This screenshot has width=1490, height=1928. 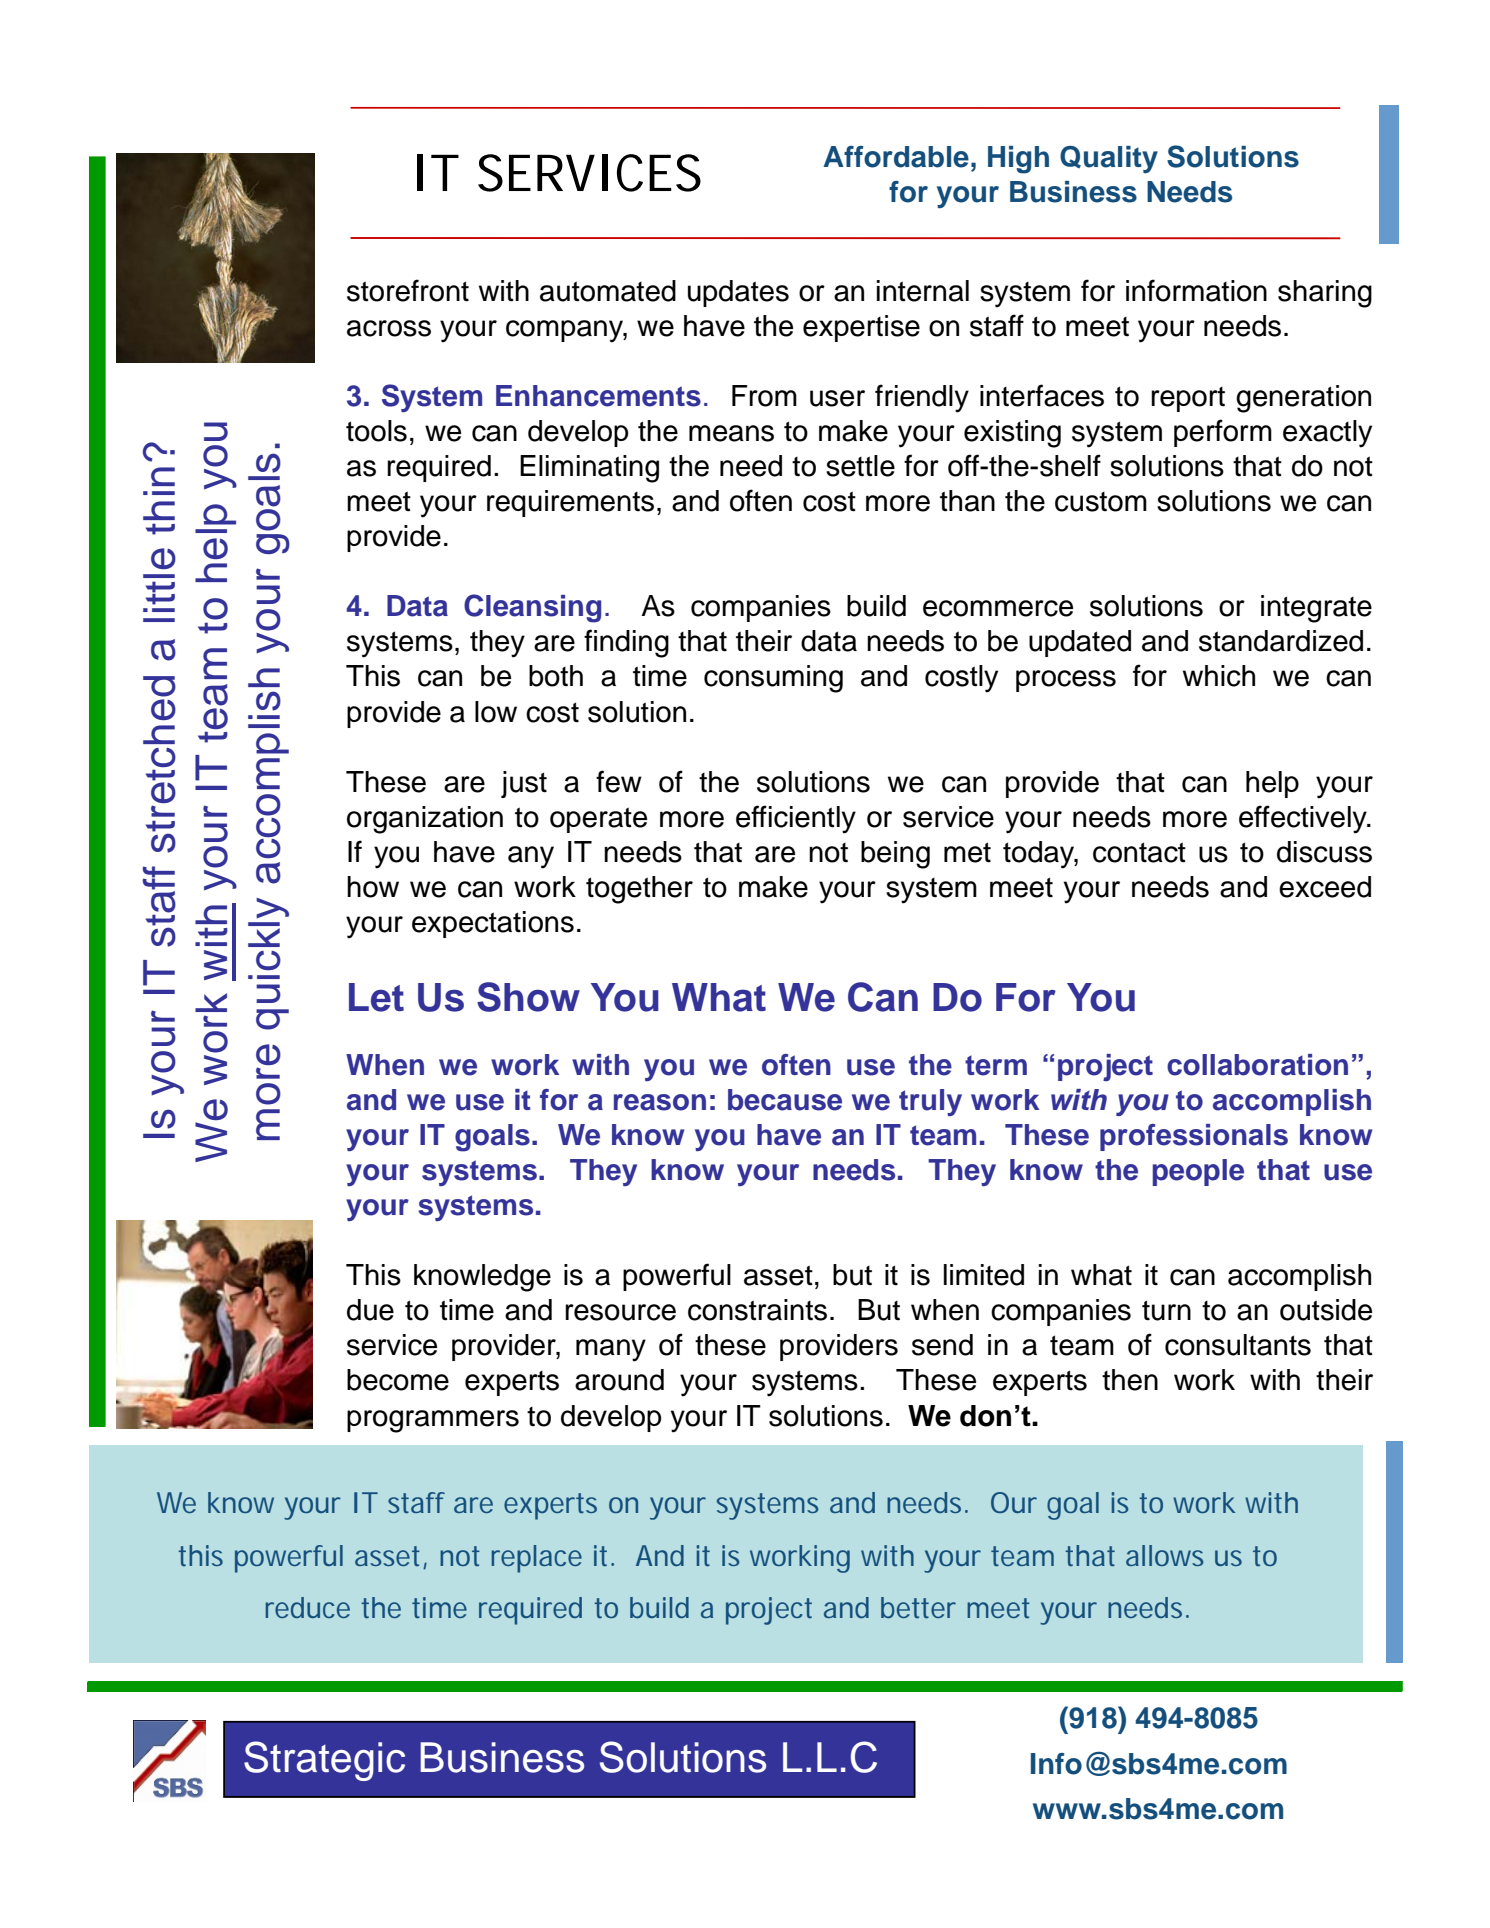 I want to click on consuming, so click(x=773, y=679).
